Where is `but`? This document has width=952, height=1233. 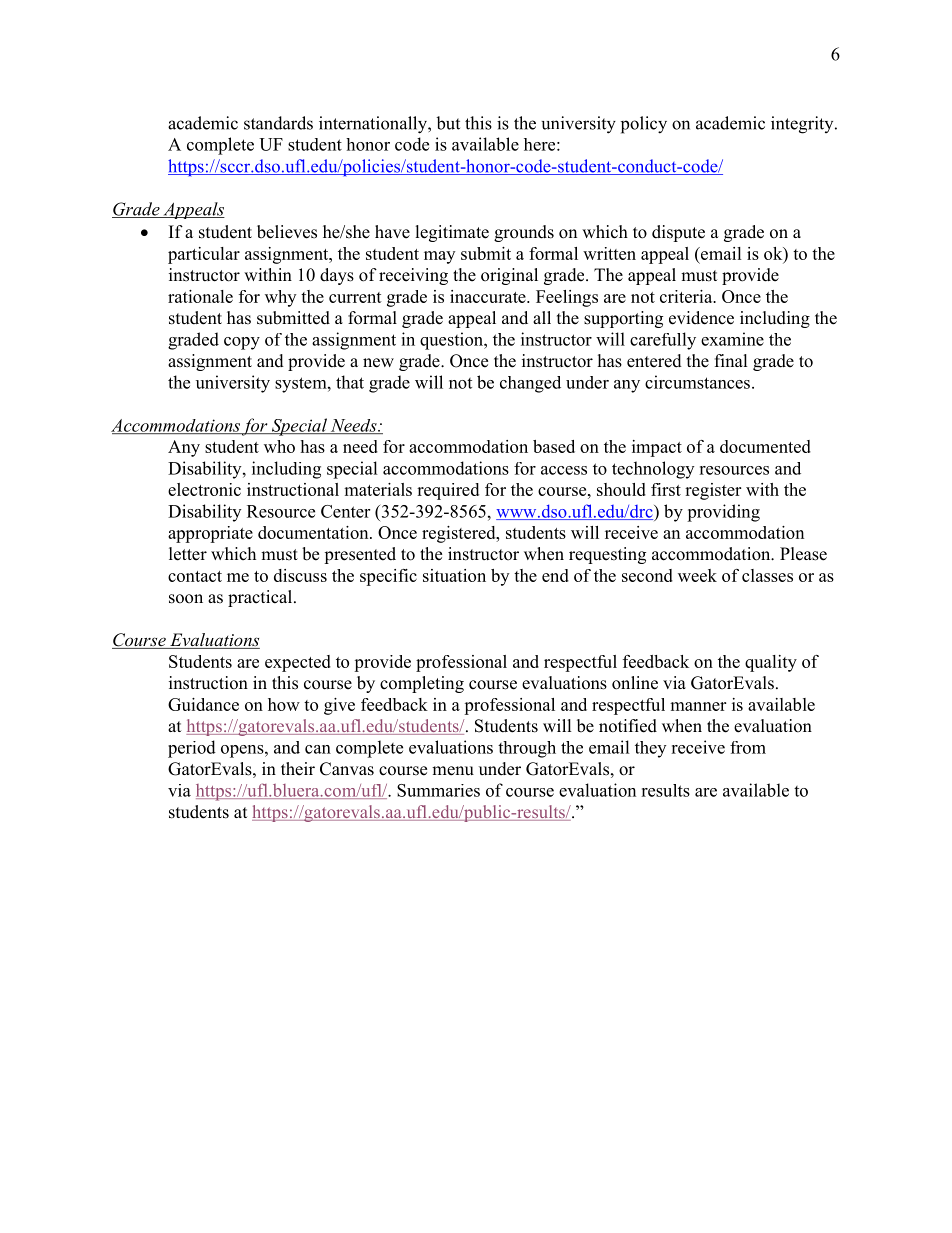
but is located at coordinates (448, 123).
